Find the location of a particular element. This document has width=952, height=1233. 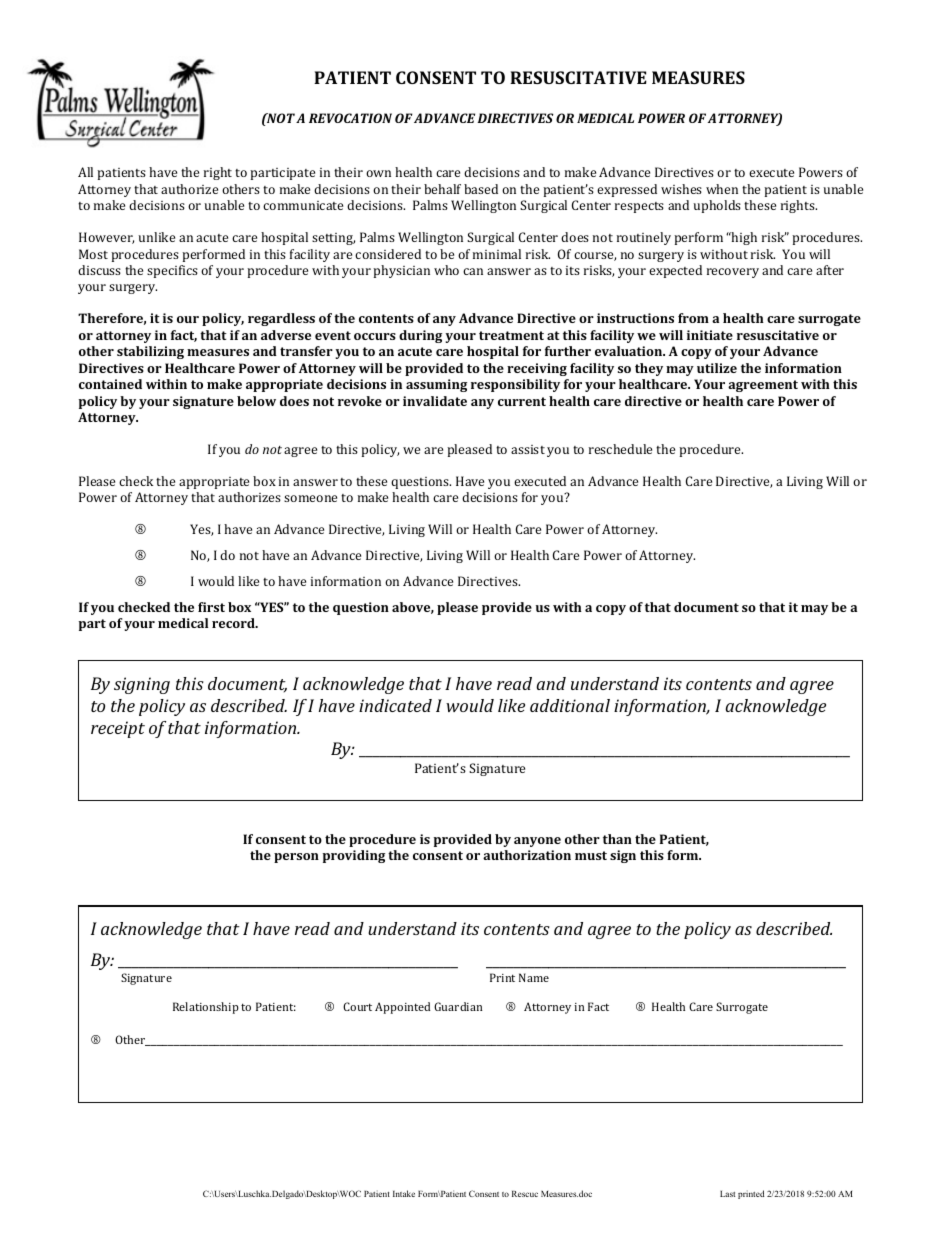

authorization is located at coordinates (527, 855).
